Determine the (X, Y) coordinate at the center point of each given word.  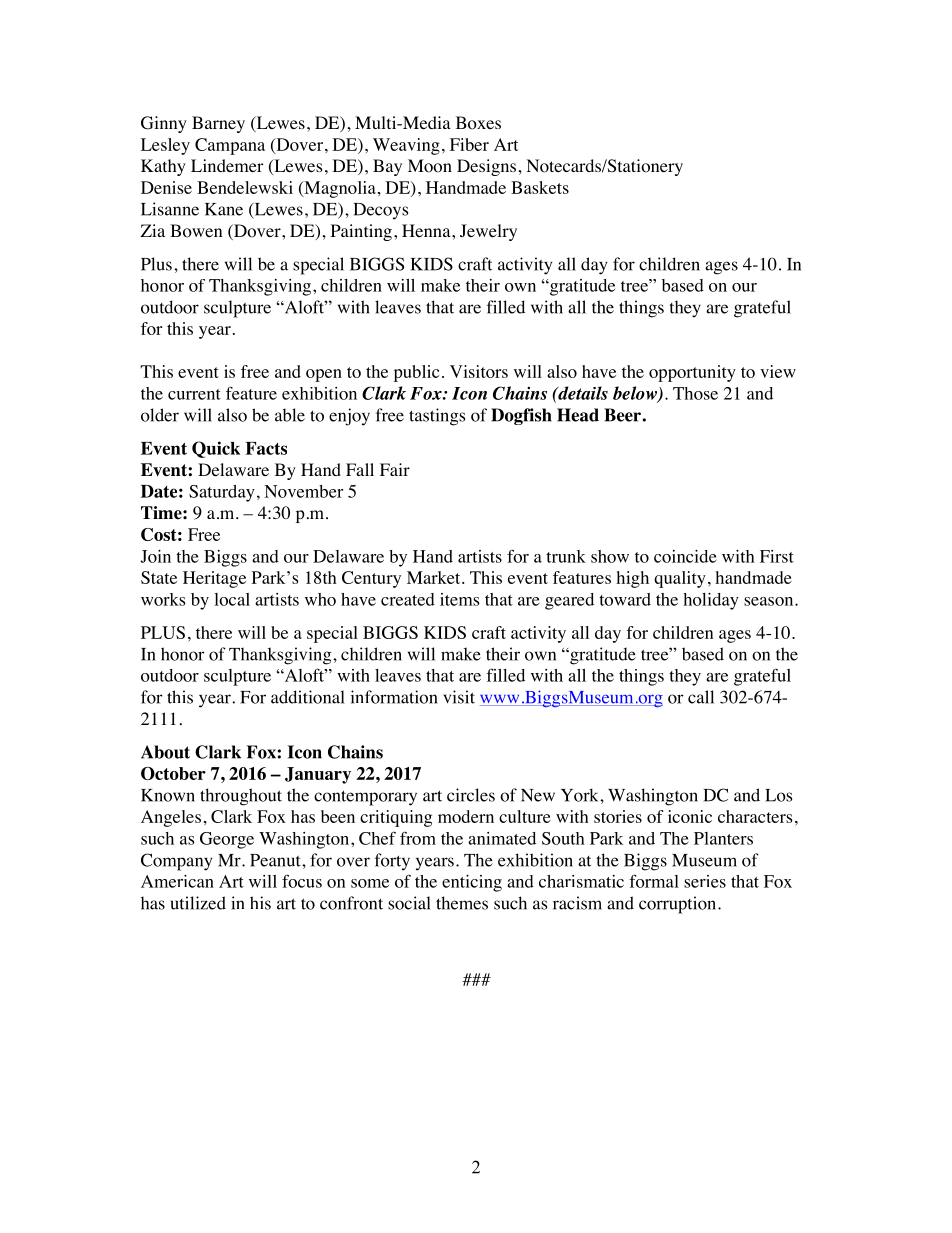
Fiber (469, 144)
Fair (395, 469)
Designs (486, 167)
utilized (198, 903)
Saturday (222, 493)
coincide (685, 556)
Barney (218, 124)
